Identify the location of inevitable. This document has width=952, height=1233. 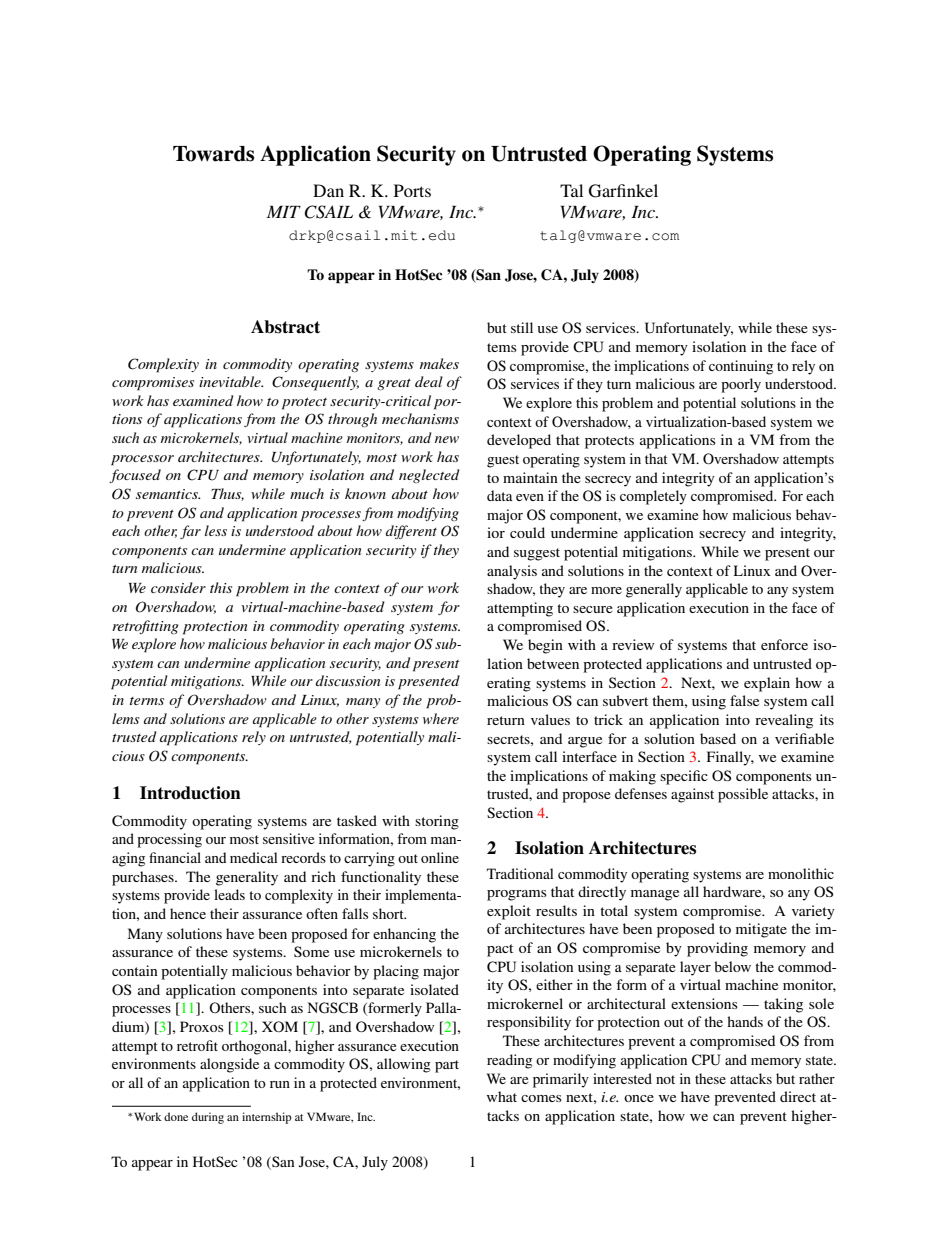
(231, 381).
